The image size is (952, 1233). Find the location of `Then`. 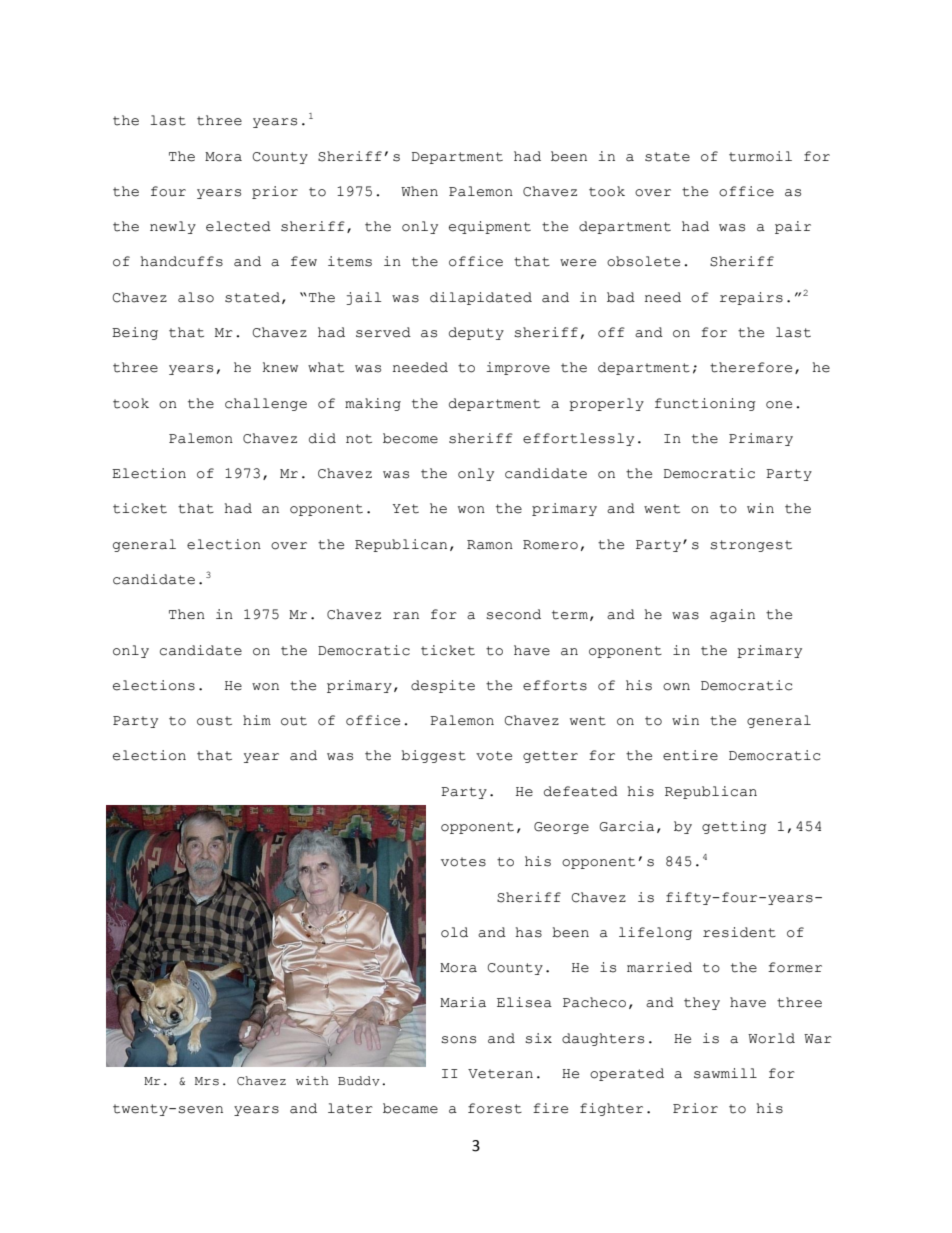

Then is located at coordinates (187, 614).
